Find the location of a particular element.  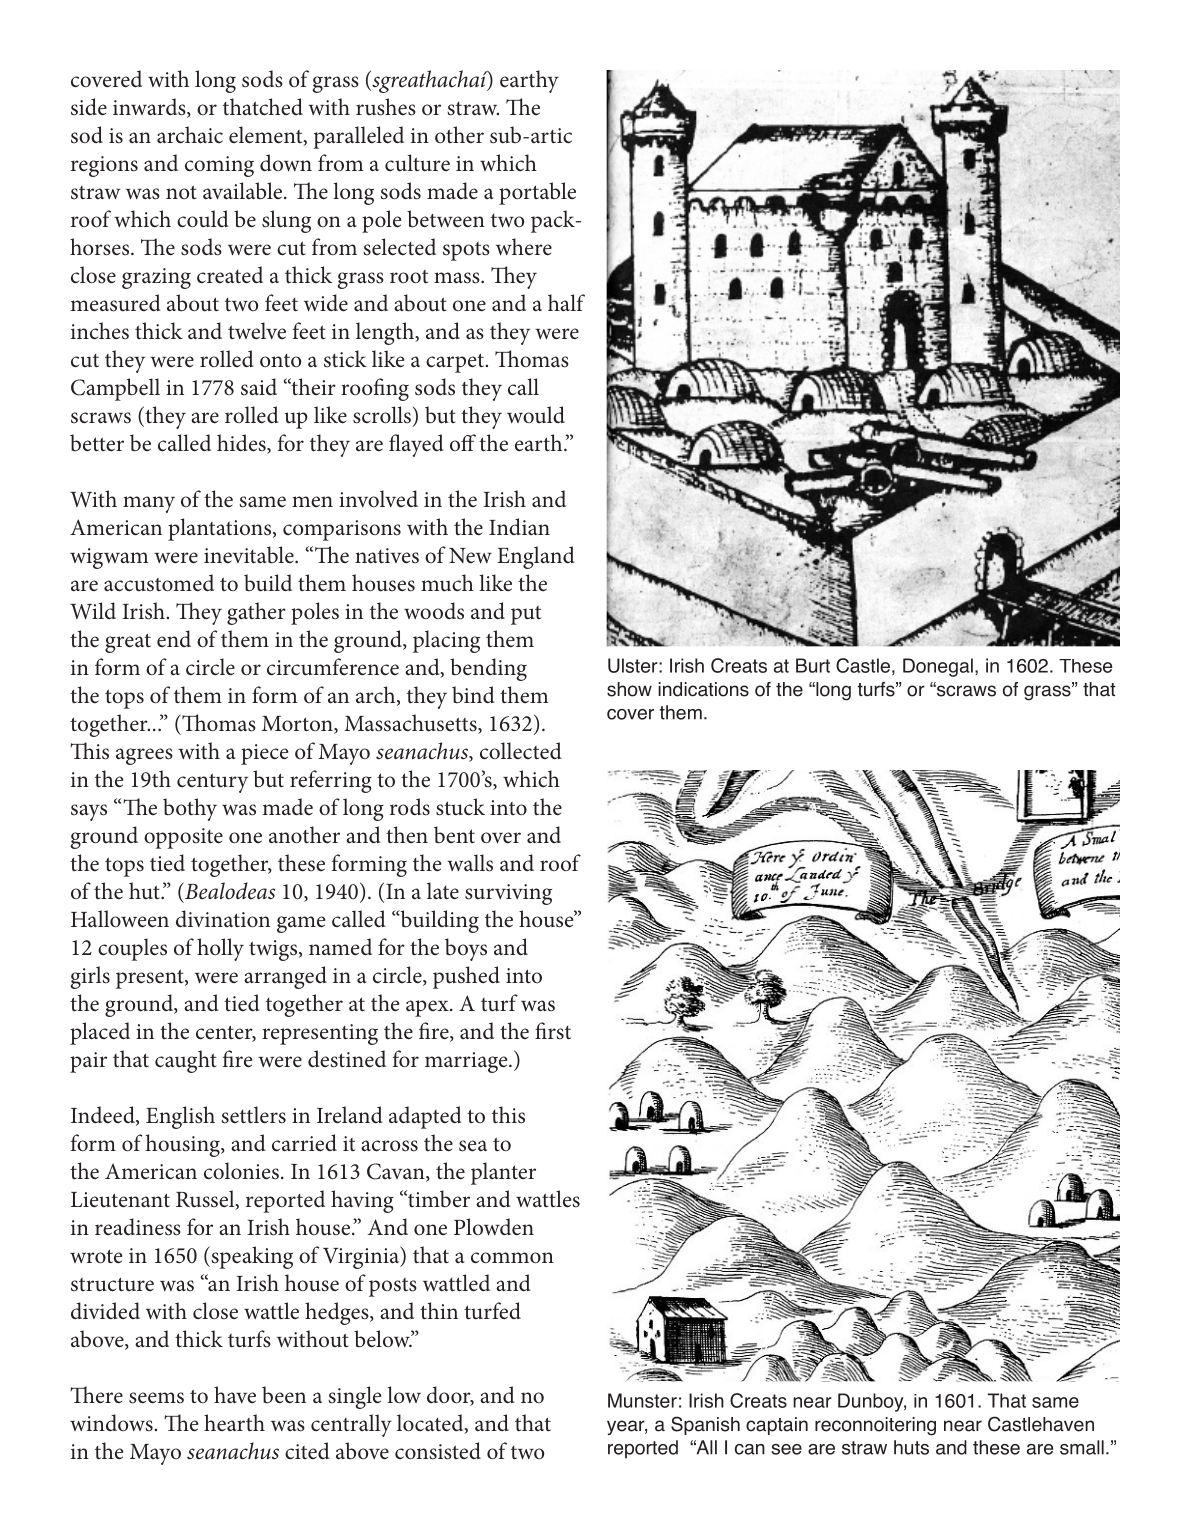

coming is located at coordinates (219, 166).
